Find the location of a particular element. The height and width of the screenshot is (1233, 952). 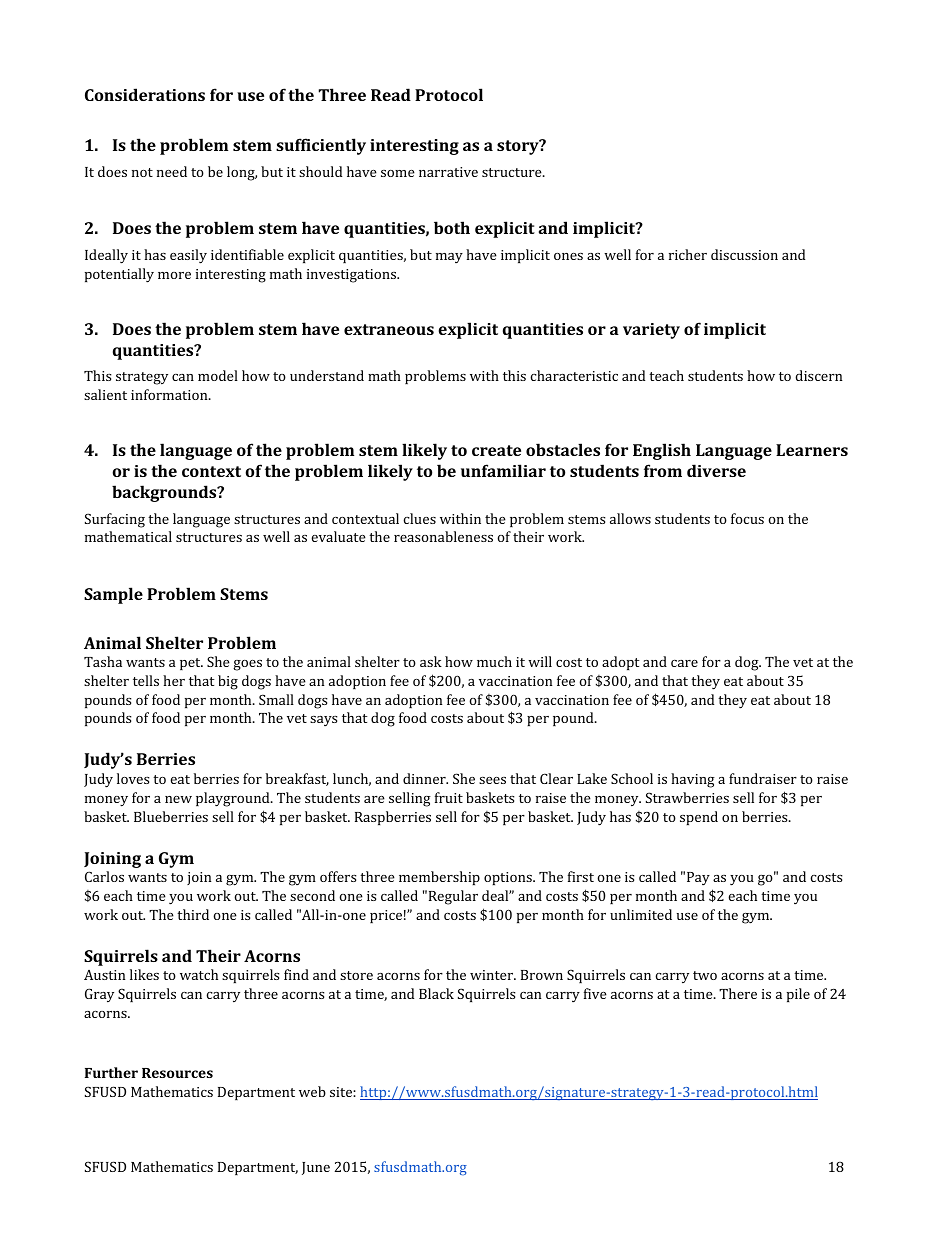

June is located at coordinates (316, 1168).
